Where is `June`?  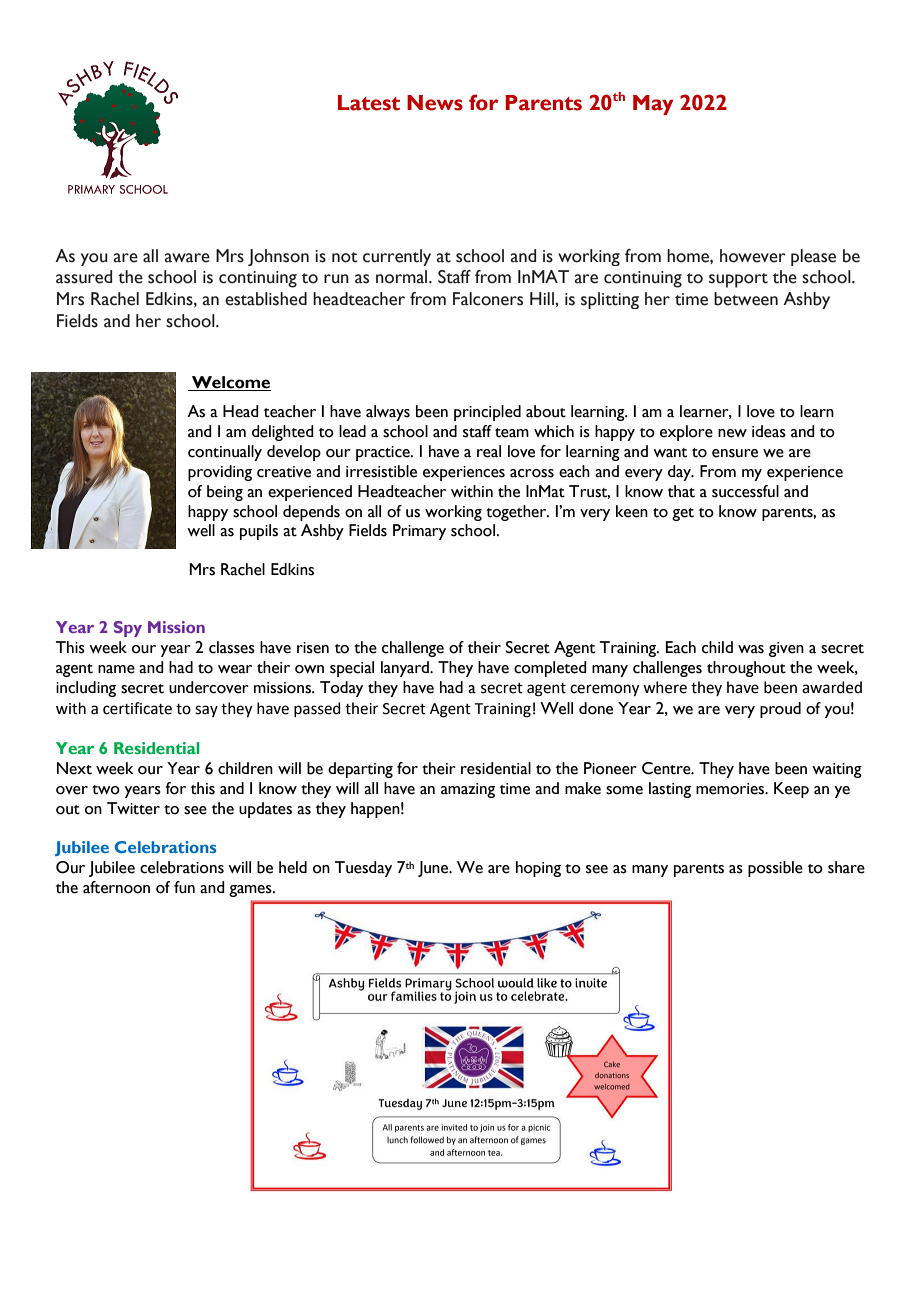 June is located at coordinates (434, 869).
